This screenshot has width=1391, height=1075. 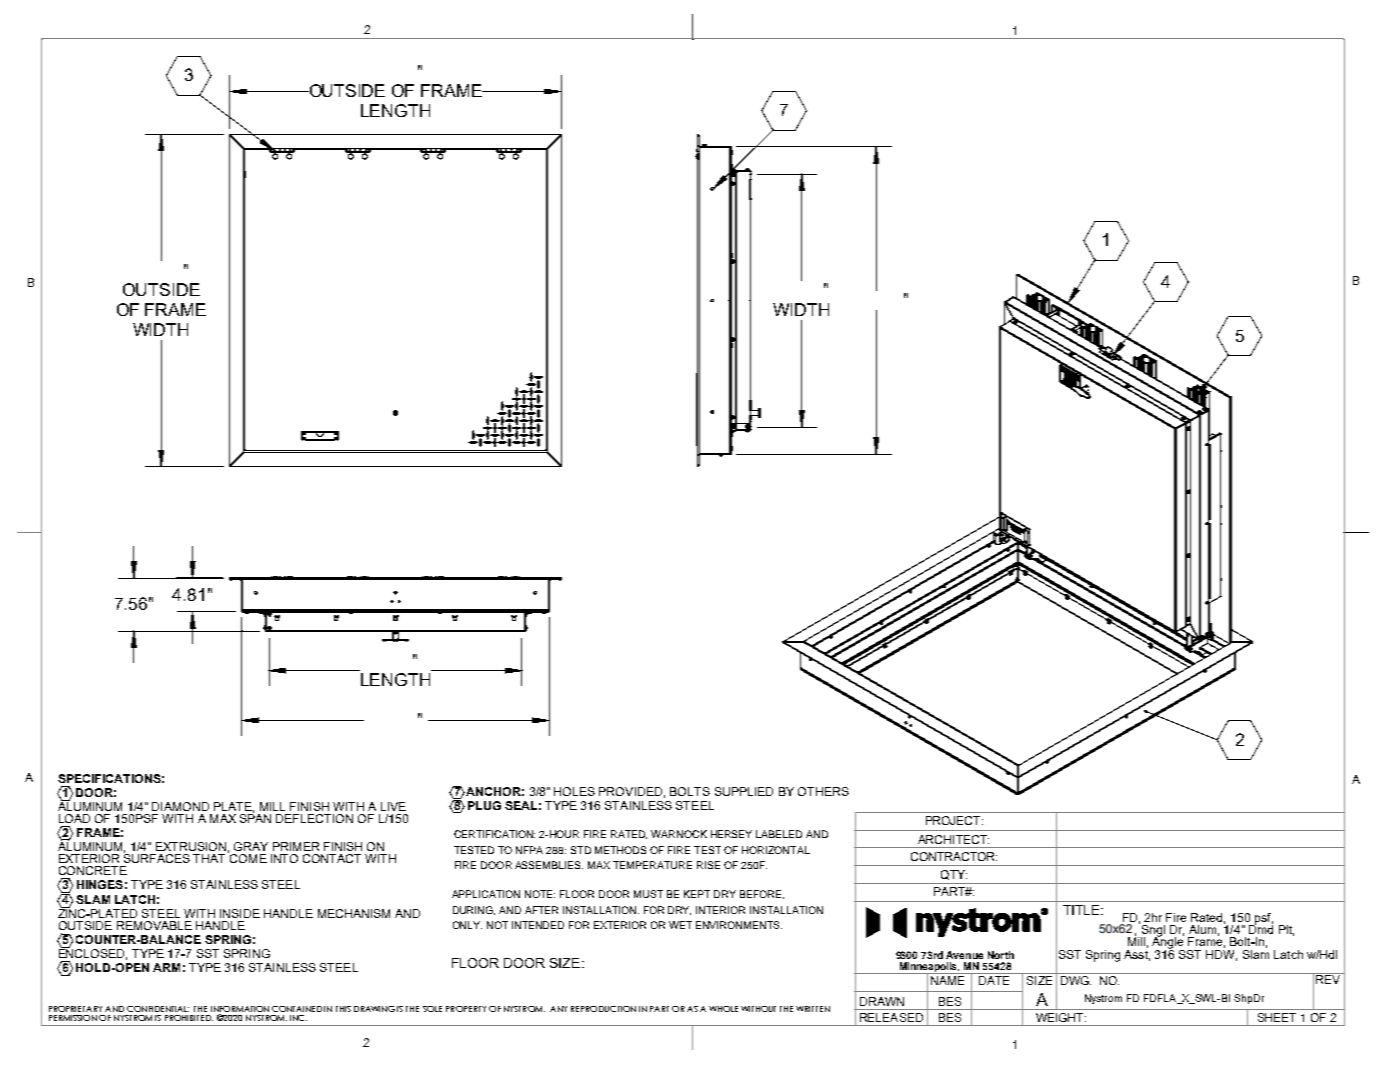 I want to click on PROJECT, so click(x=954, y=820).
